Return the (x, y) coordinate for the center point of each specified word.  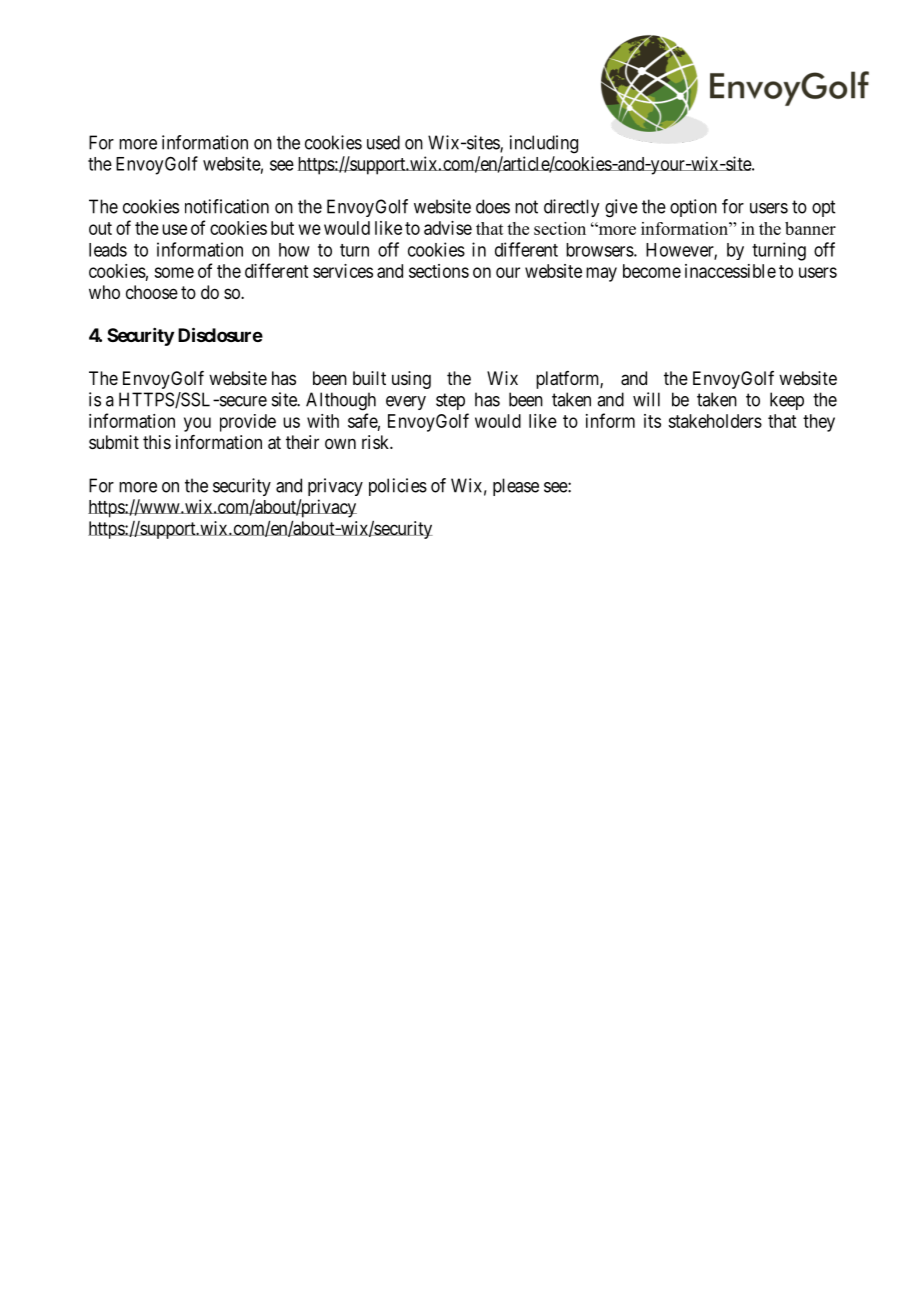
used (383, 142)
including (544, 144)
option (693, 208)
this (157, 442)
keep (787, 401)
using (411, 380)
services (343, 271)
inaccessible (730, 271)
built (369, 378)
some (174, 272)
